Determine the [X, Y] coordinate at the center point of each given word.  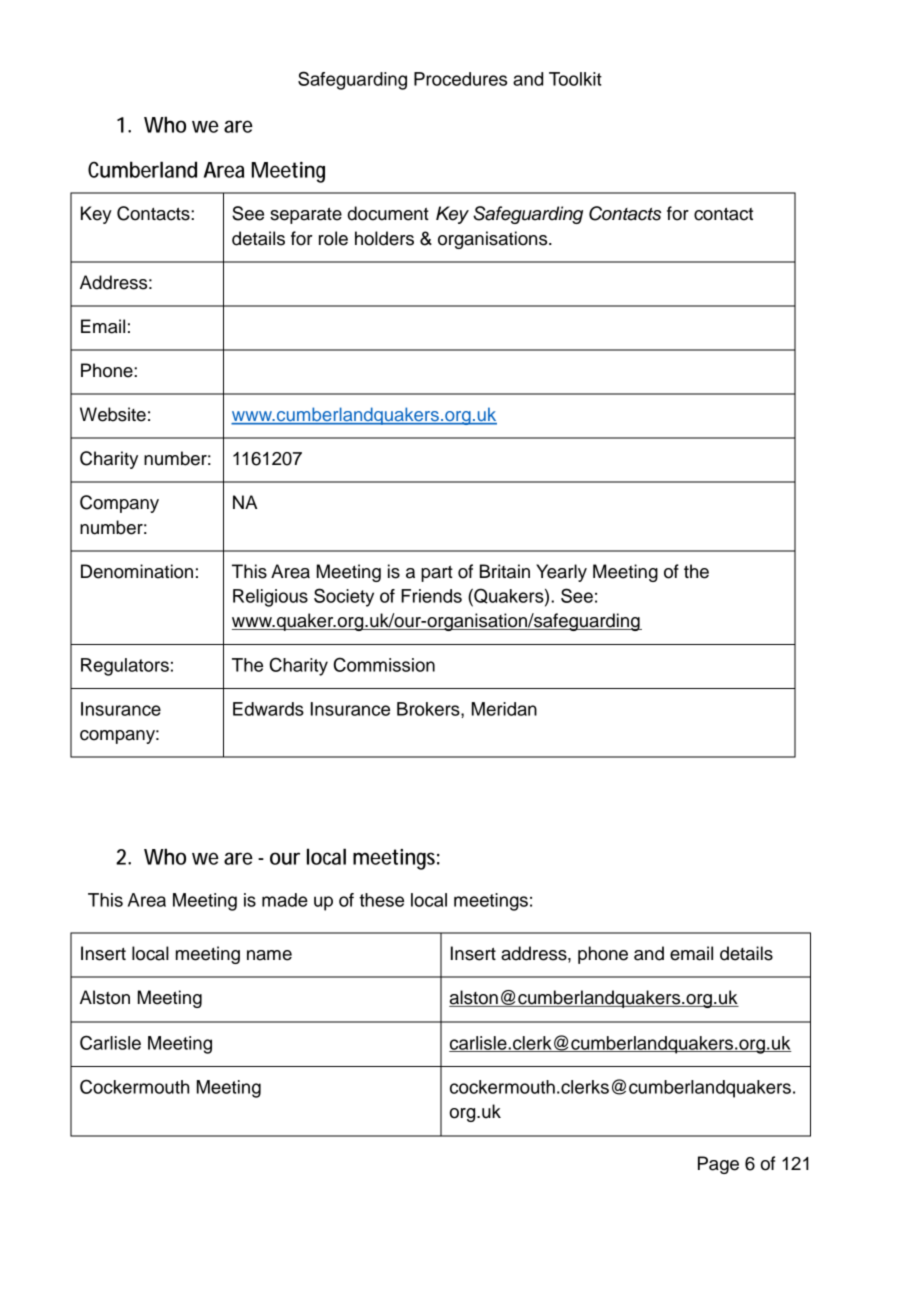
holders [384, 238]
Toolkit [575, 79]
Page [718, 1165]
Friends [431, 596]
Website [113, 414]
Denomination [137, 571]
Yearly [561, 573]
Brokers [429, 709]
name [269, 955]
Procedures [460, 79]
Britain [505, 571]
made [285, 900]
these [381, 900]
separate [306, 215]
